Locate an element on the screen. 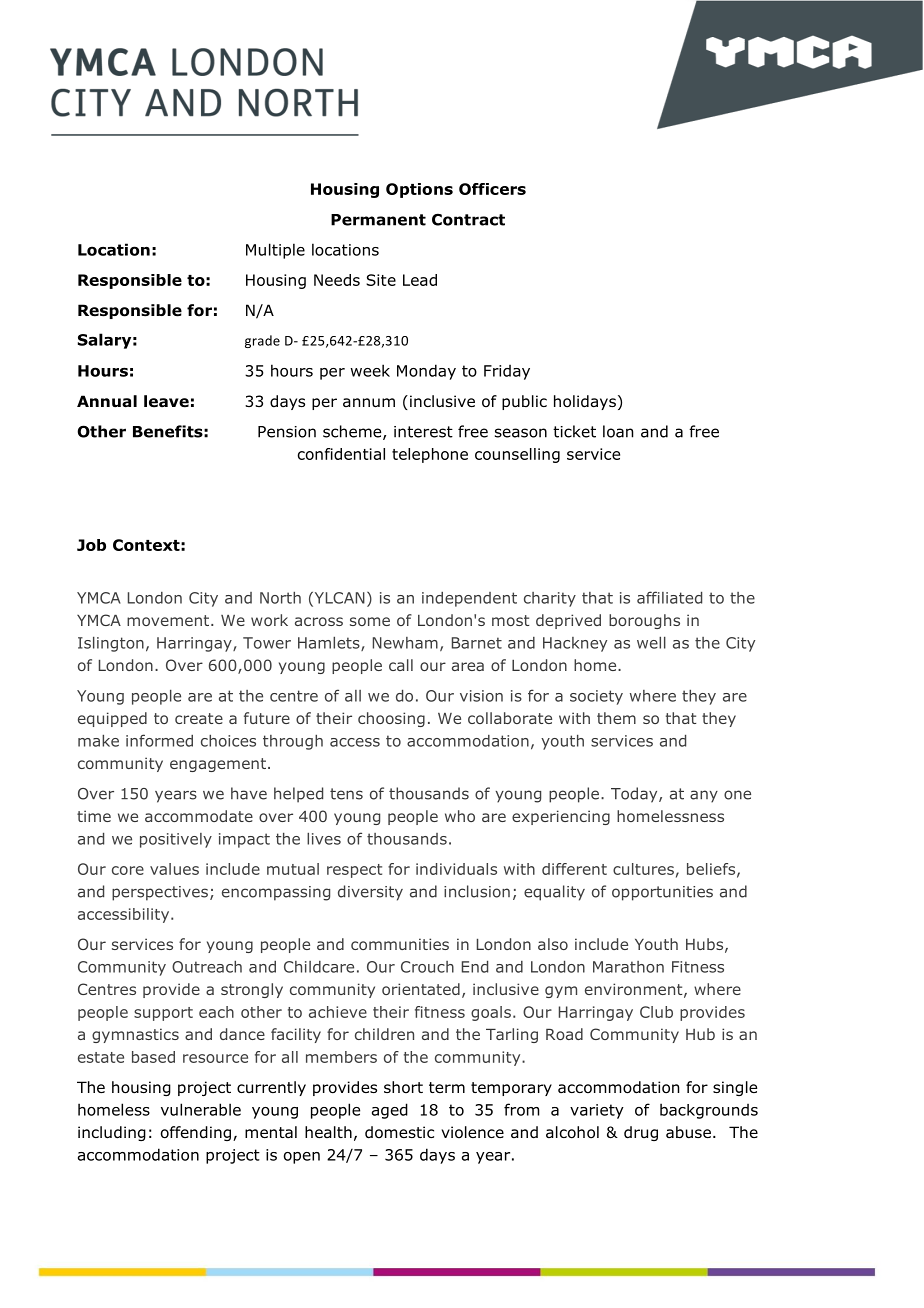 The width and height of the screenshot is (924, 1308). call is located at coordinates (401, 665).
